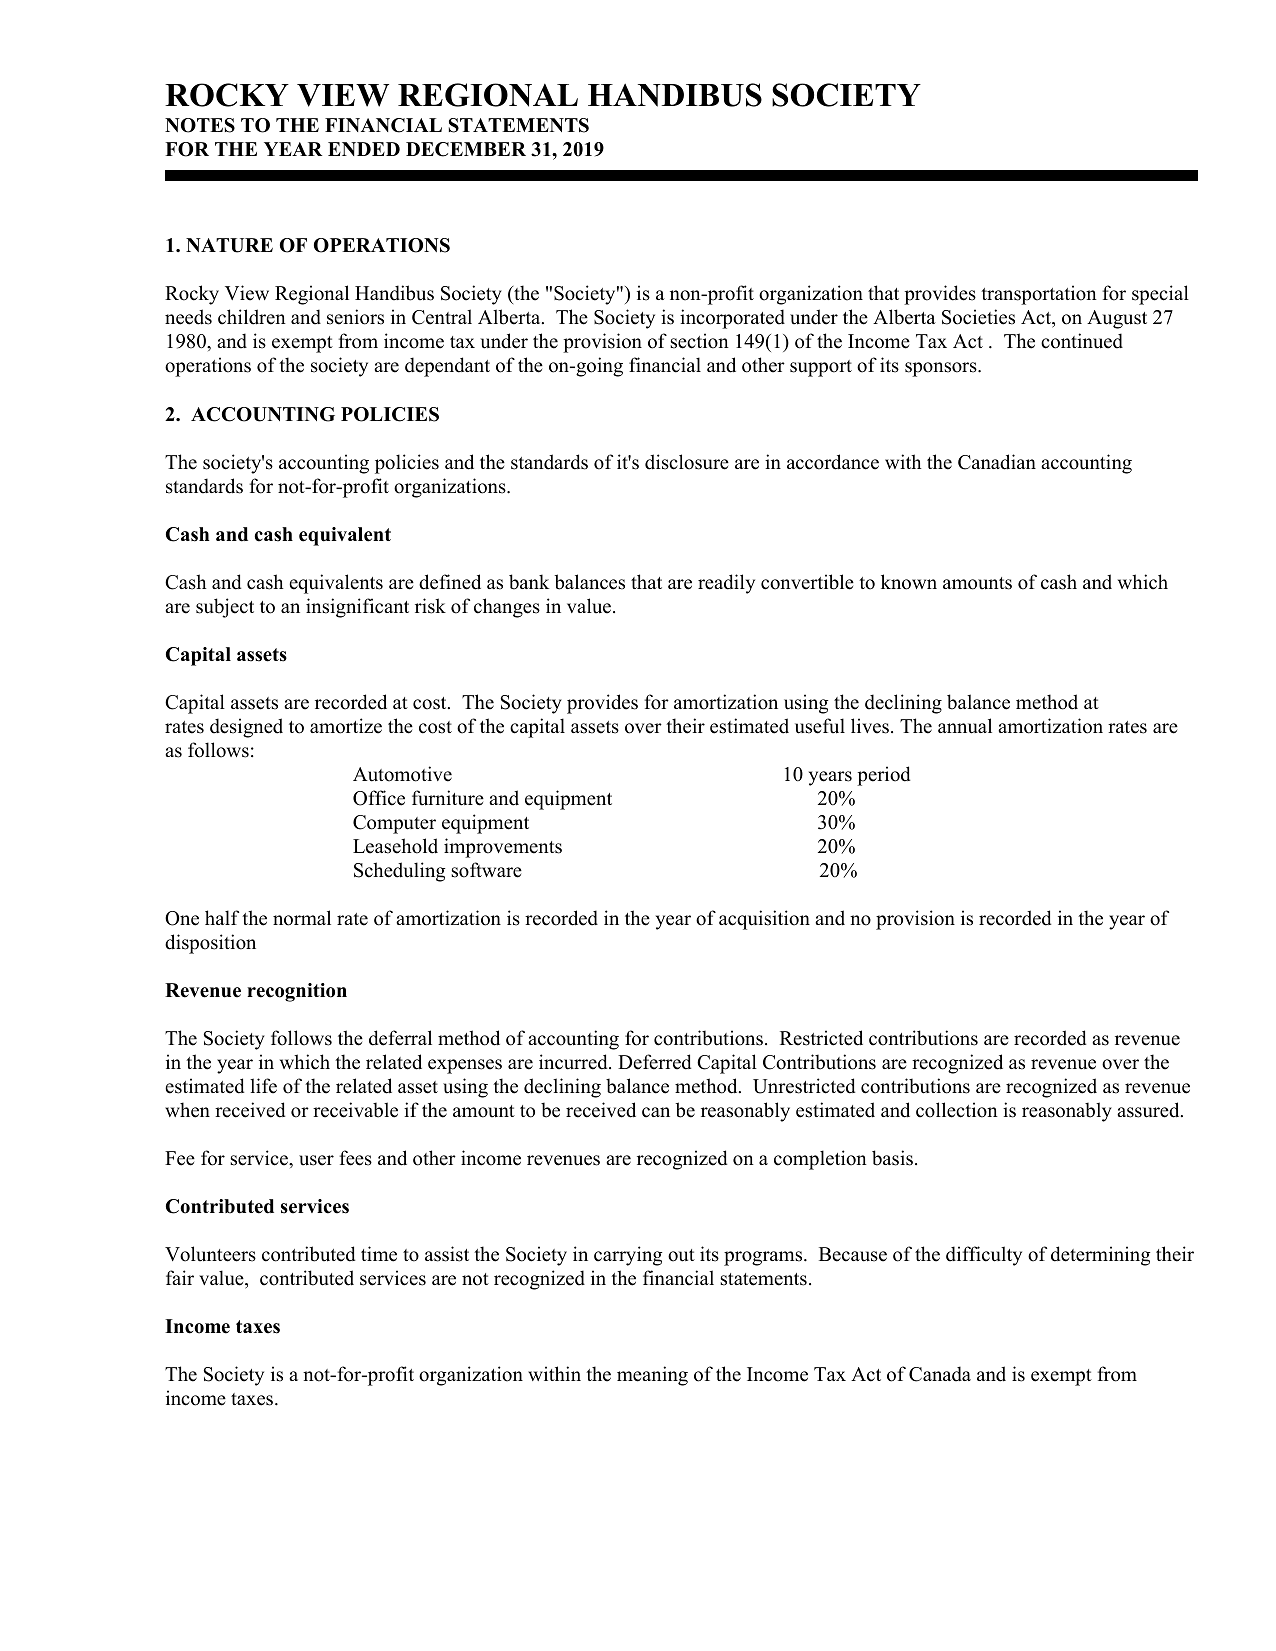 Image resolution: width=1276 pixels, height=1651 pixels. I want to click on children, so click(252, 317).
